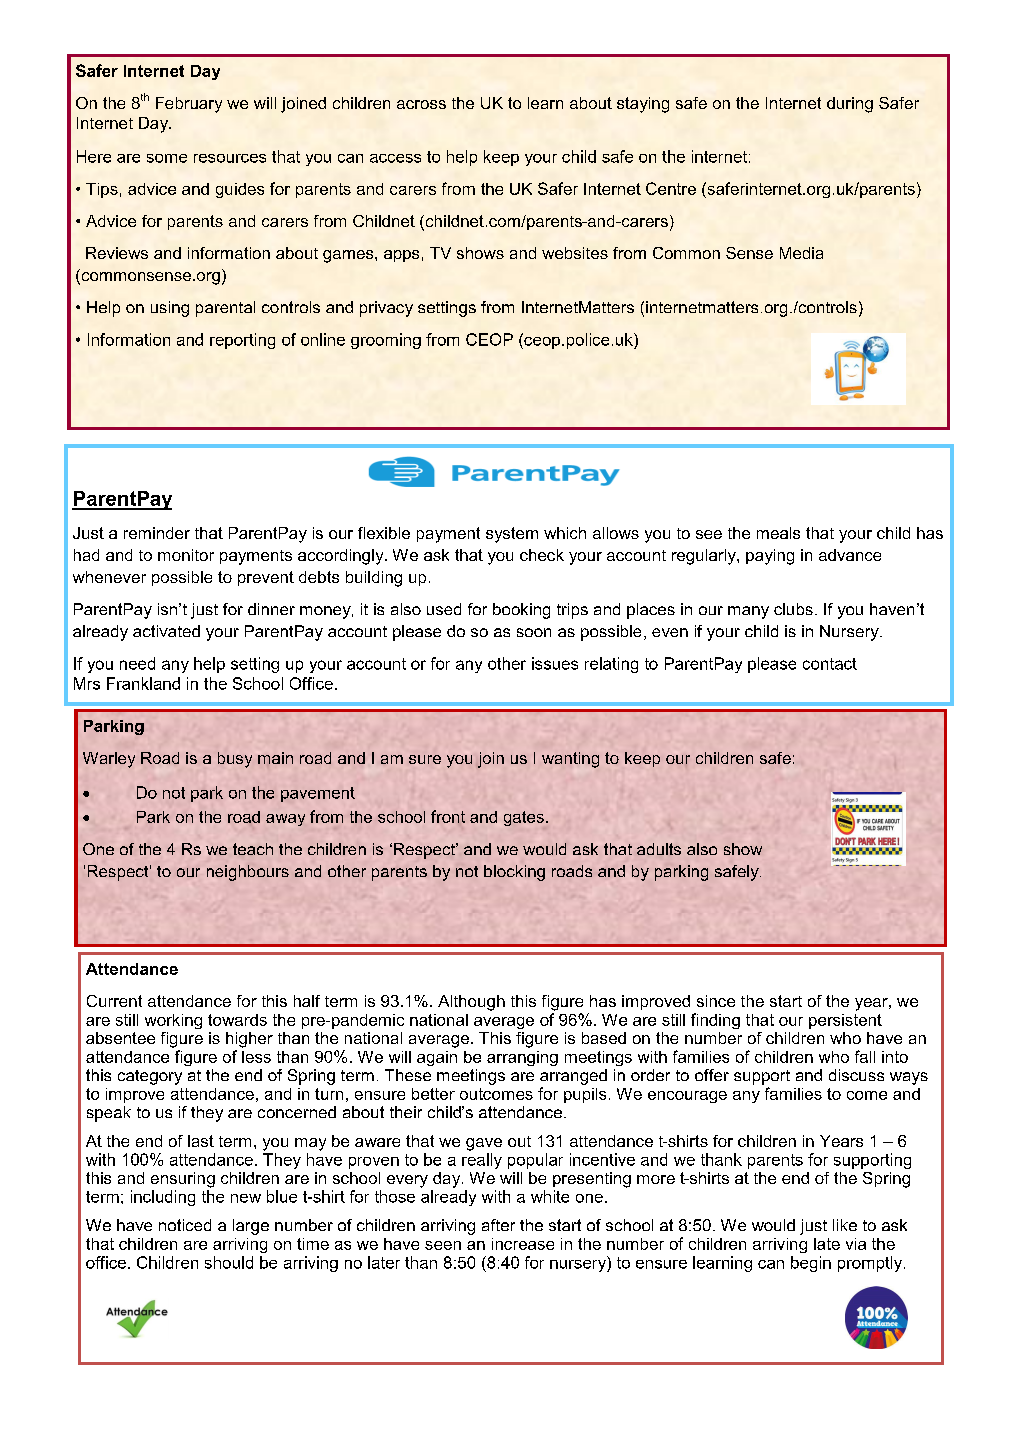 The image size is (1013, 1433). Describe the element at coordinates (167, 158) in the document. I see `some` at that location.
